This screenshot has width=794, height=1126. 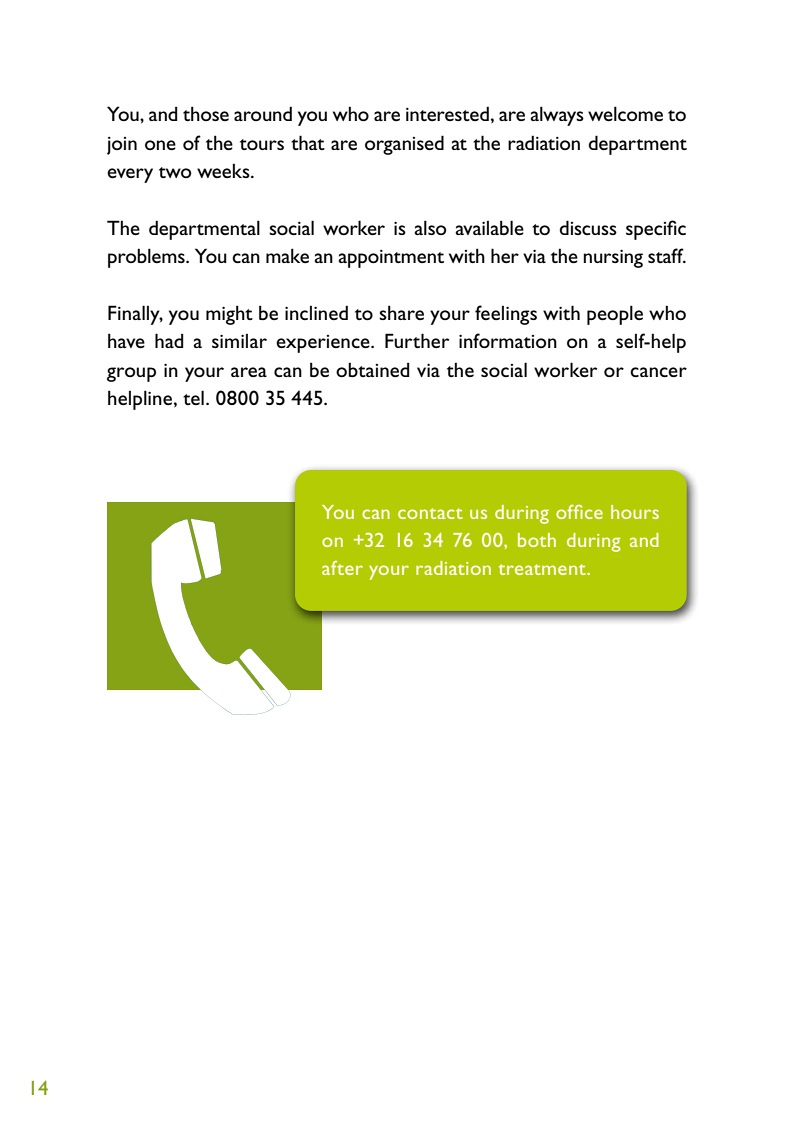 I want to click on those, so click(x=206, y=113).
